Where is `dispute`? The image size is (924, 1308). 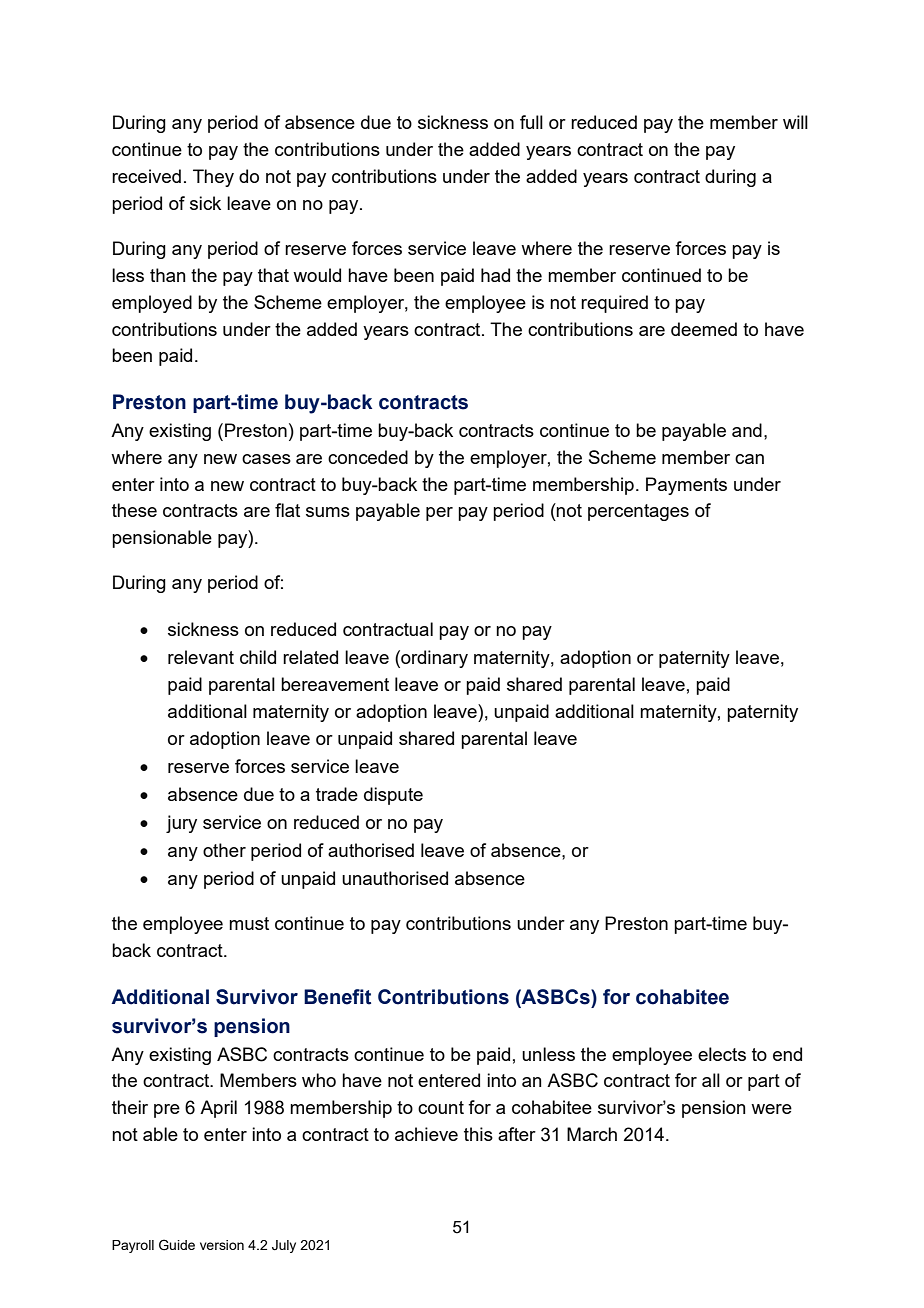 dispute is located at coordinates (393, 796).
